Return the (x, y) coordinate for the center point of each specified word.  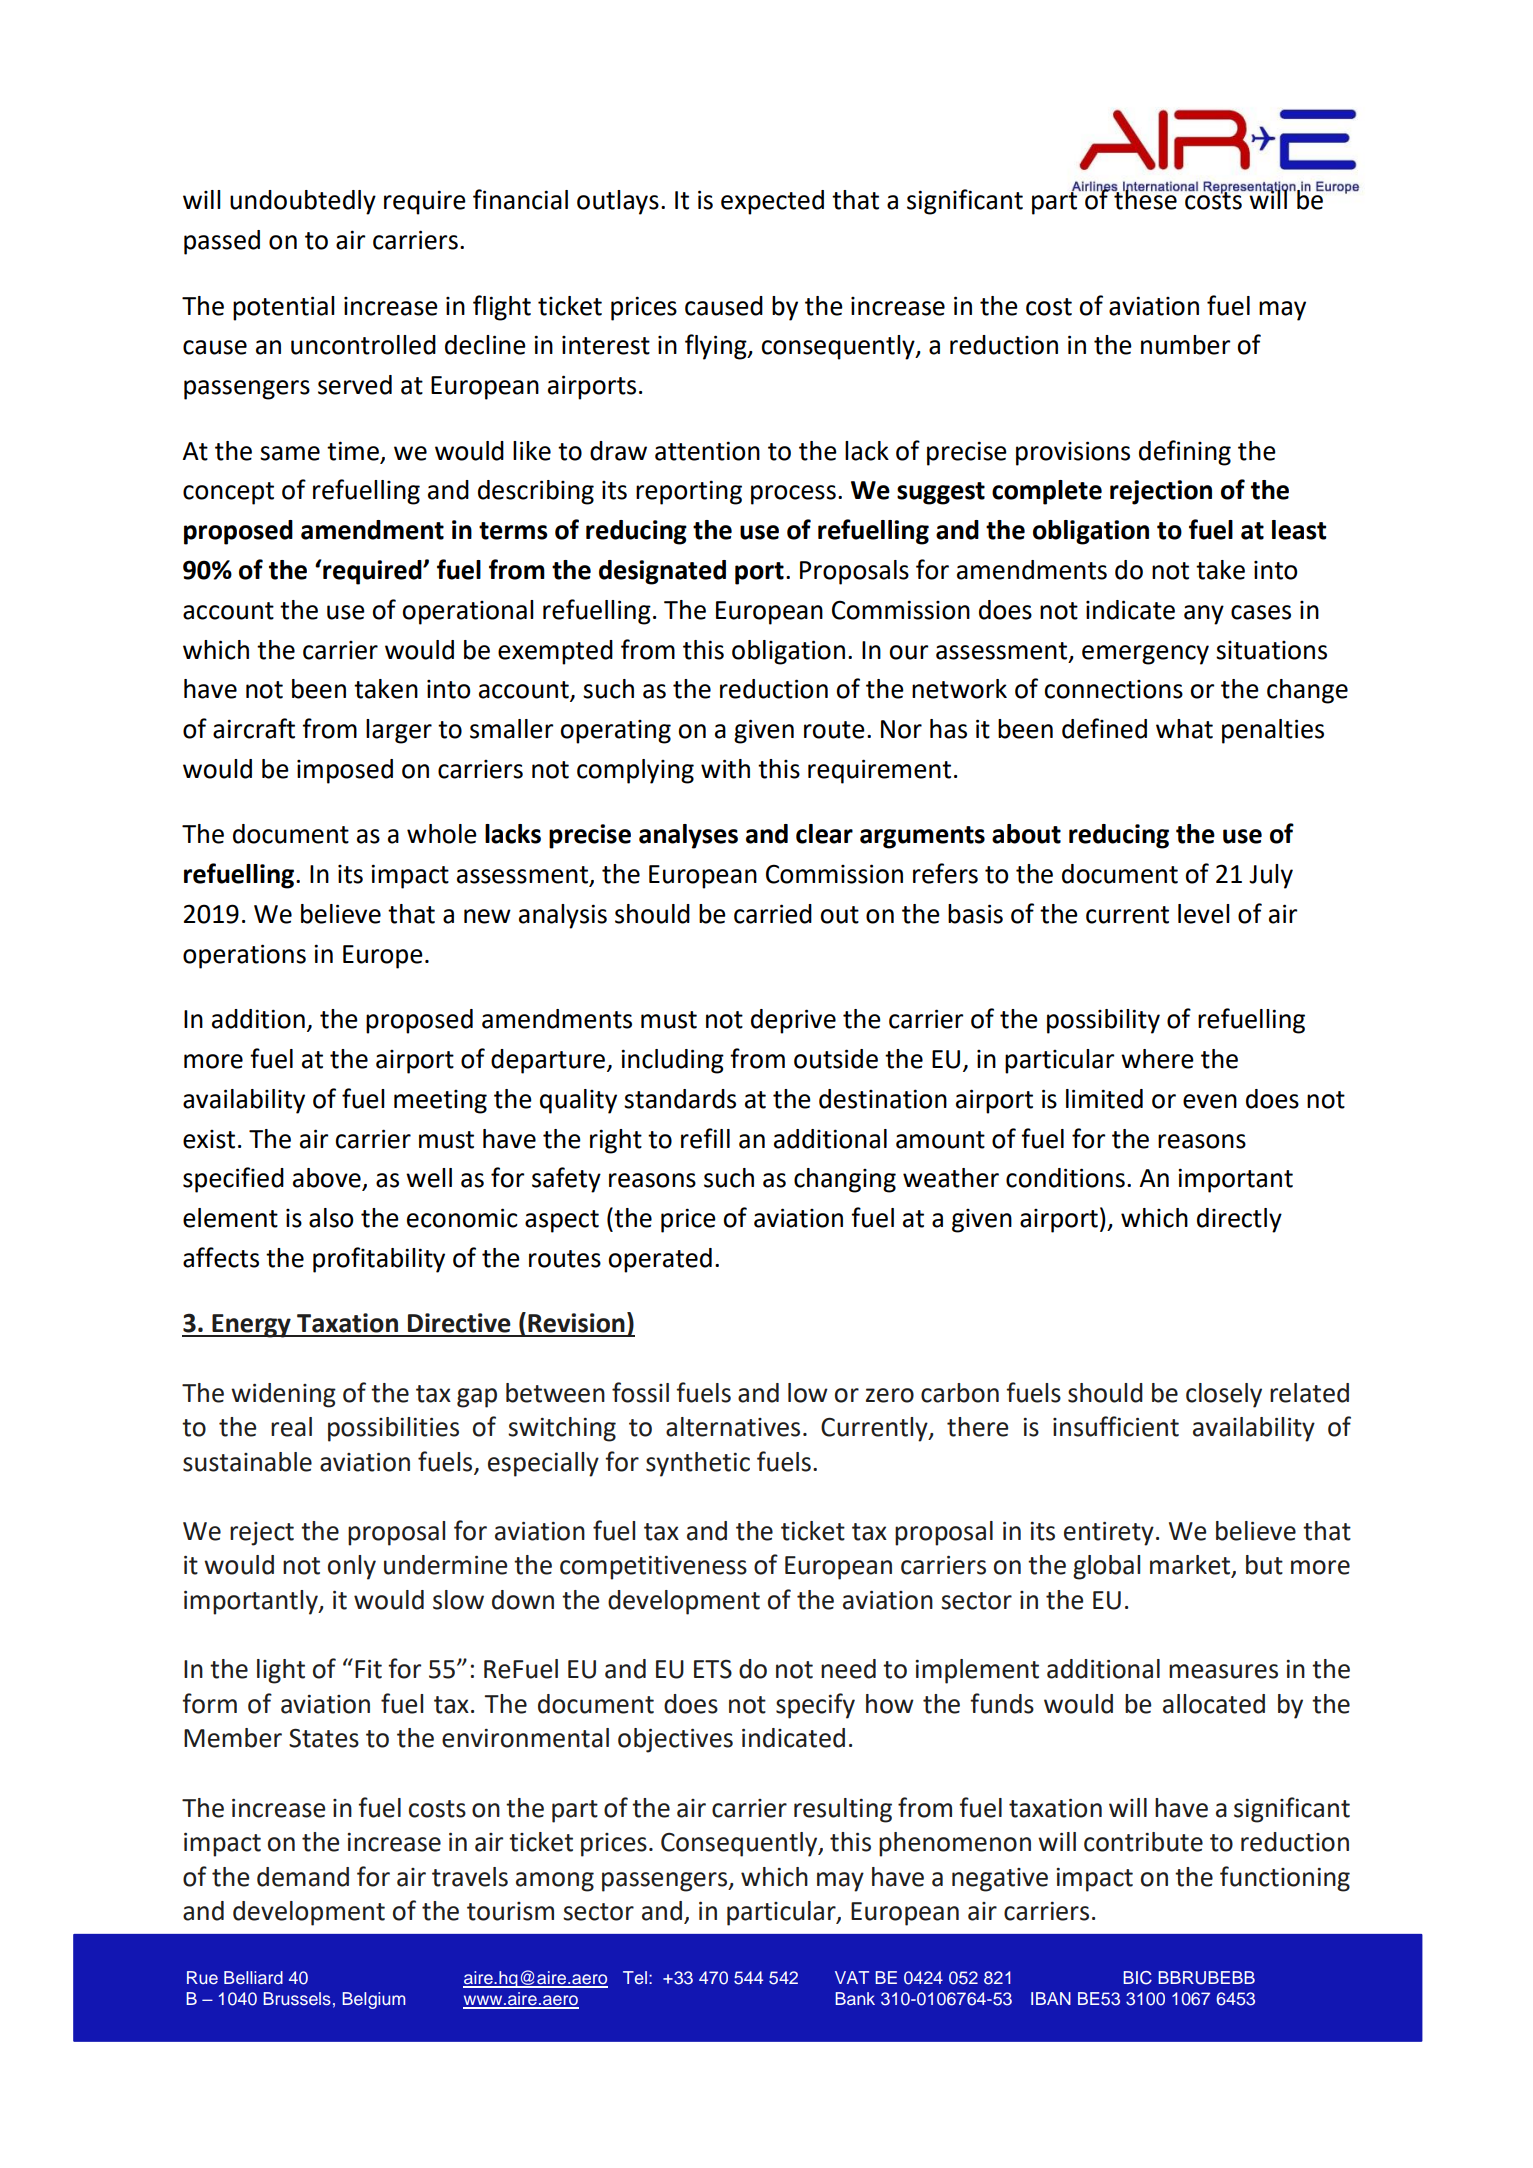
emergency (1145, 655)
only (352, 1567)
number (1186, 345)
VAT (852, 1977)
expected (772, 202)
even (1210, 1101)
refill (705, 1138)
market (1191, 1566)
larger (399, 731)
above (328, 1179)
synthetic (698, 1464)
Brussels (297, 1999)
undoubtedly (303, 202)
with (725, 769)
